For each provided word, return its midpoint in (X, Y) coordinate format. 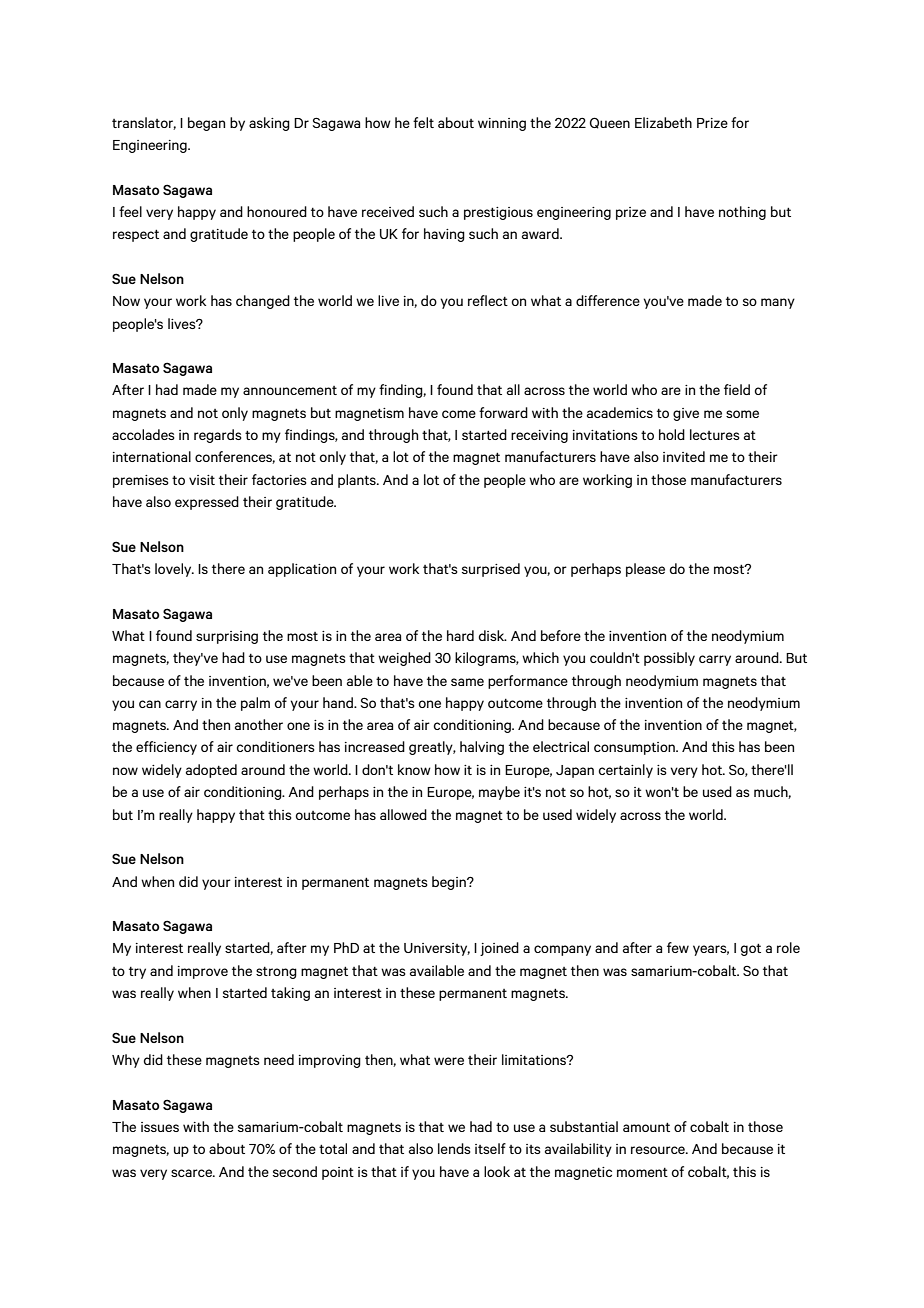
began (206, 124)
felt (423, 122)
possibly (669, 659)
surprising (227, 637)
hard (460, 635)
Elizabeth (663, 122)
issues (160, 1127)
